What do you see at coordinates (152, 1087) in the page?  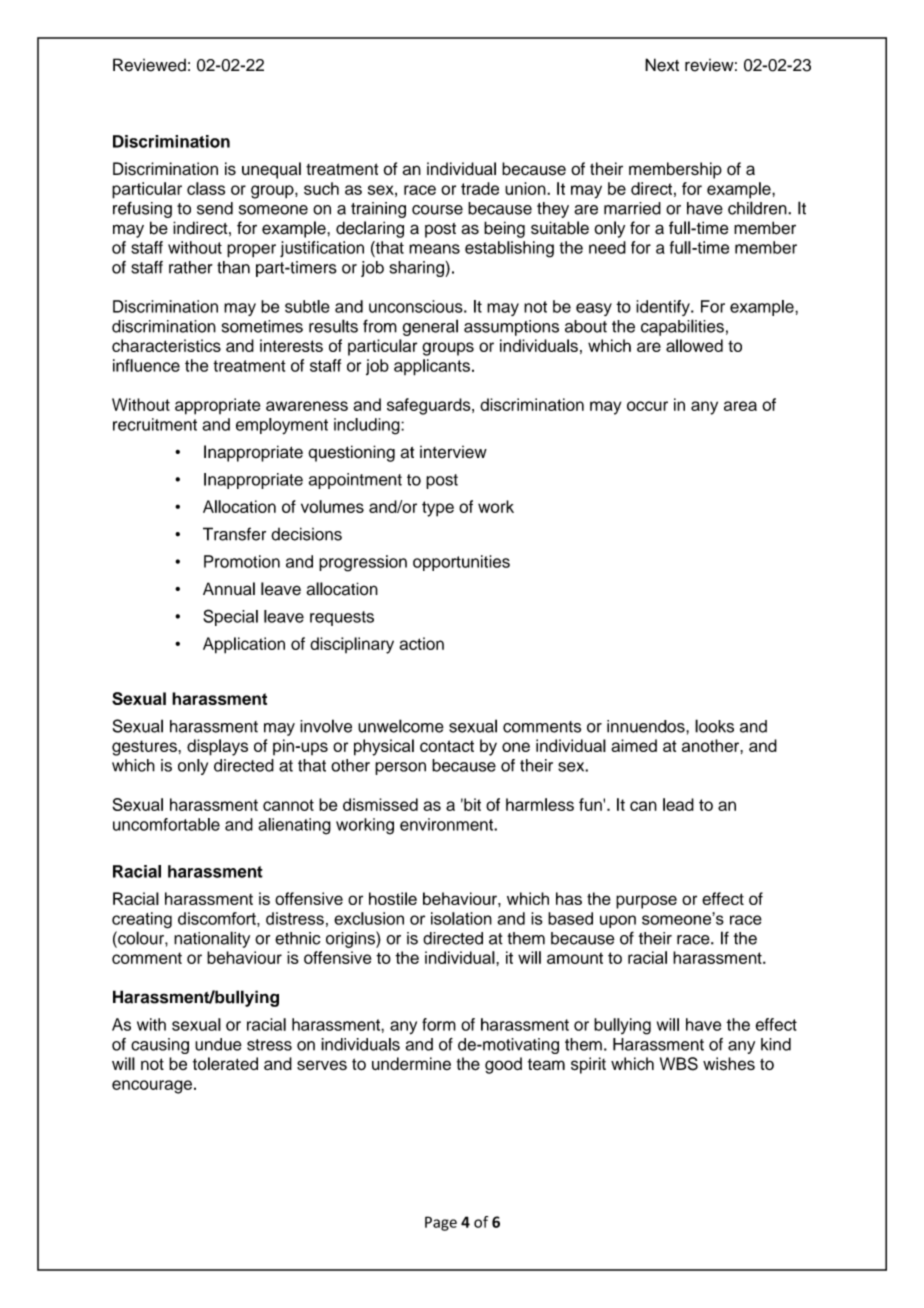 I see `encourage` at bounding box center [152, 1087].
